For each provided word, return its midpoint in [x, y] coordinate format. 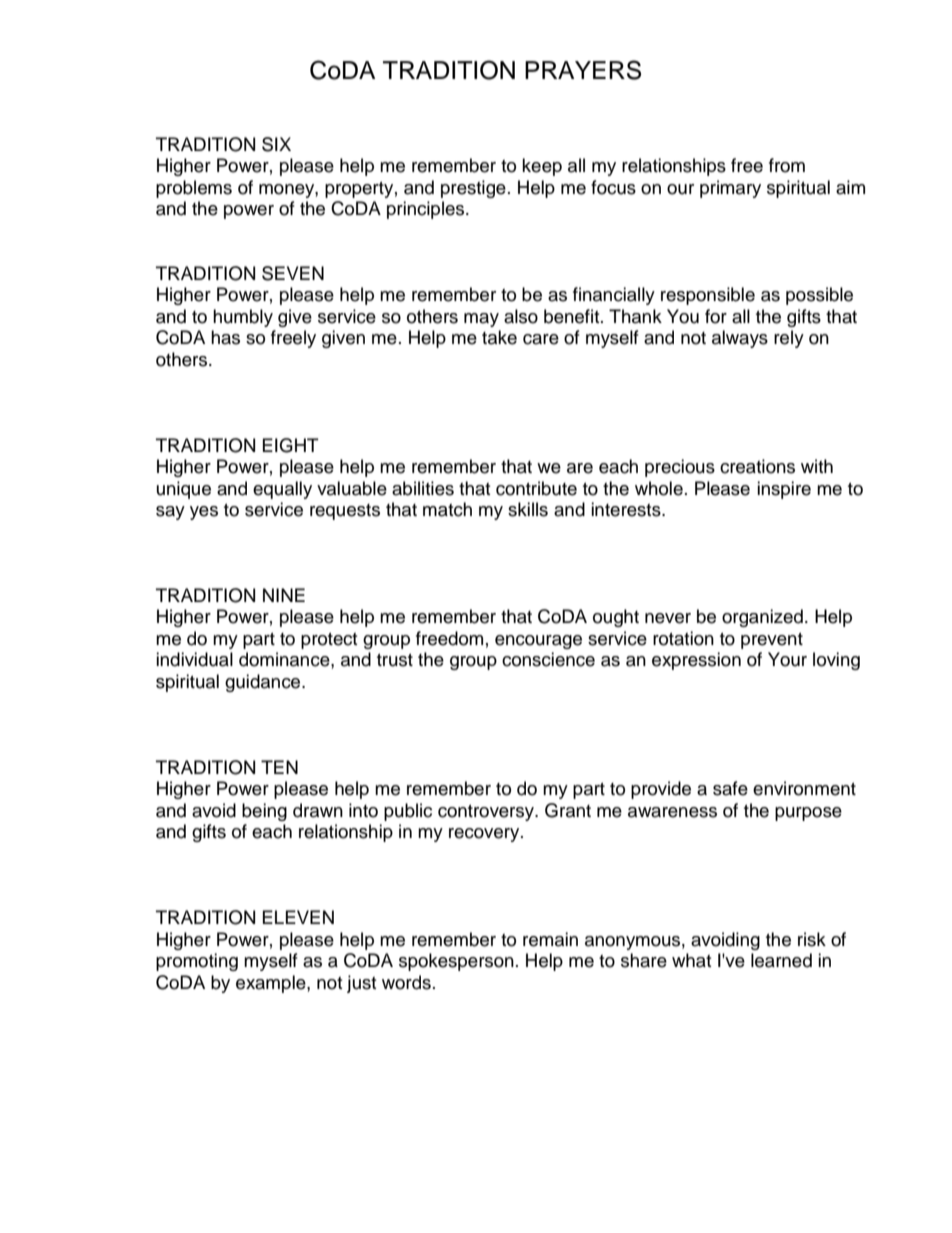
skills [528, 509]
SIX [276, 144]
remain [550, 939]
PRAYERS [583, 70]
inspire [784, 490]
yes [204, 513]
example [272, 984]
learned [781, 960]
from [787, 165]
